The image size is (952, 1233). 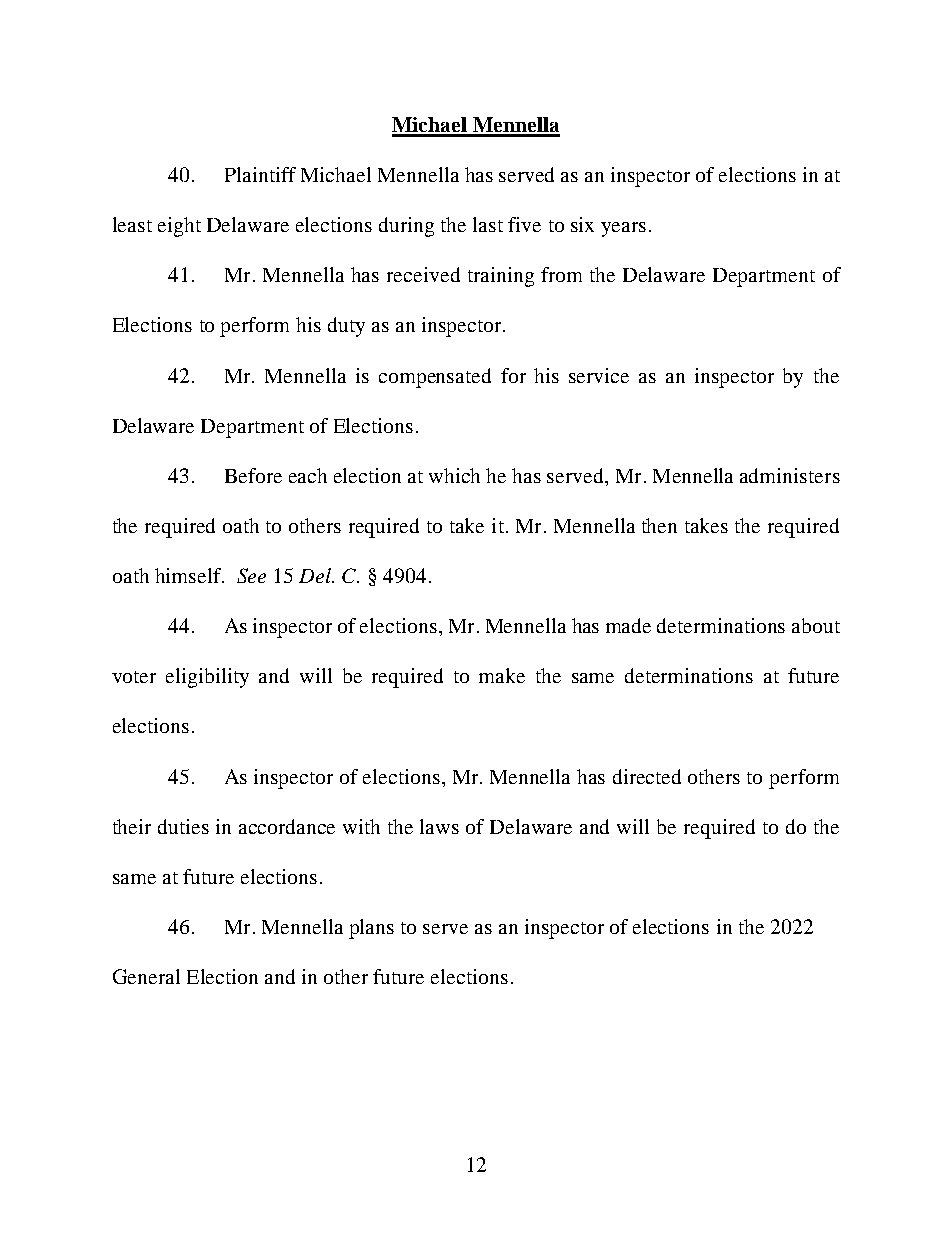 What do you see at coordinates (659, 525) in the screenshot?
I see `then` at bounding box center [659, 525].
